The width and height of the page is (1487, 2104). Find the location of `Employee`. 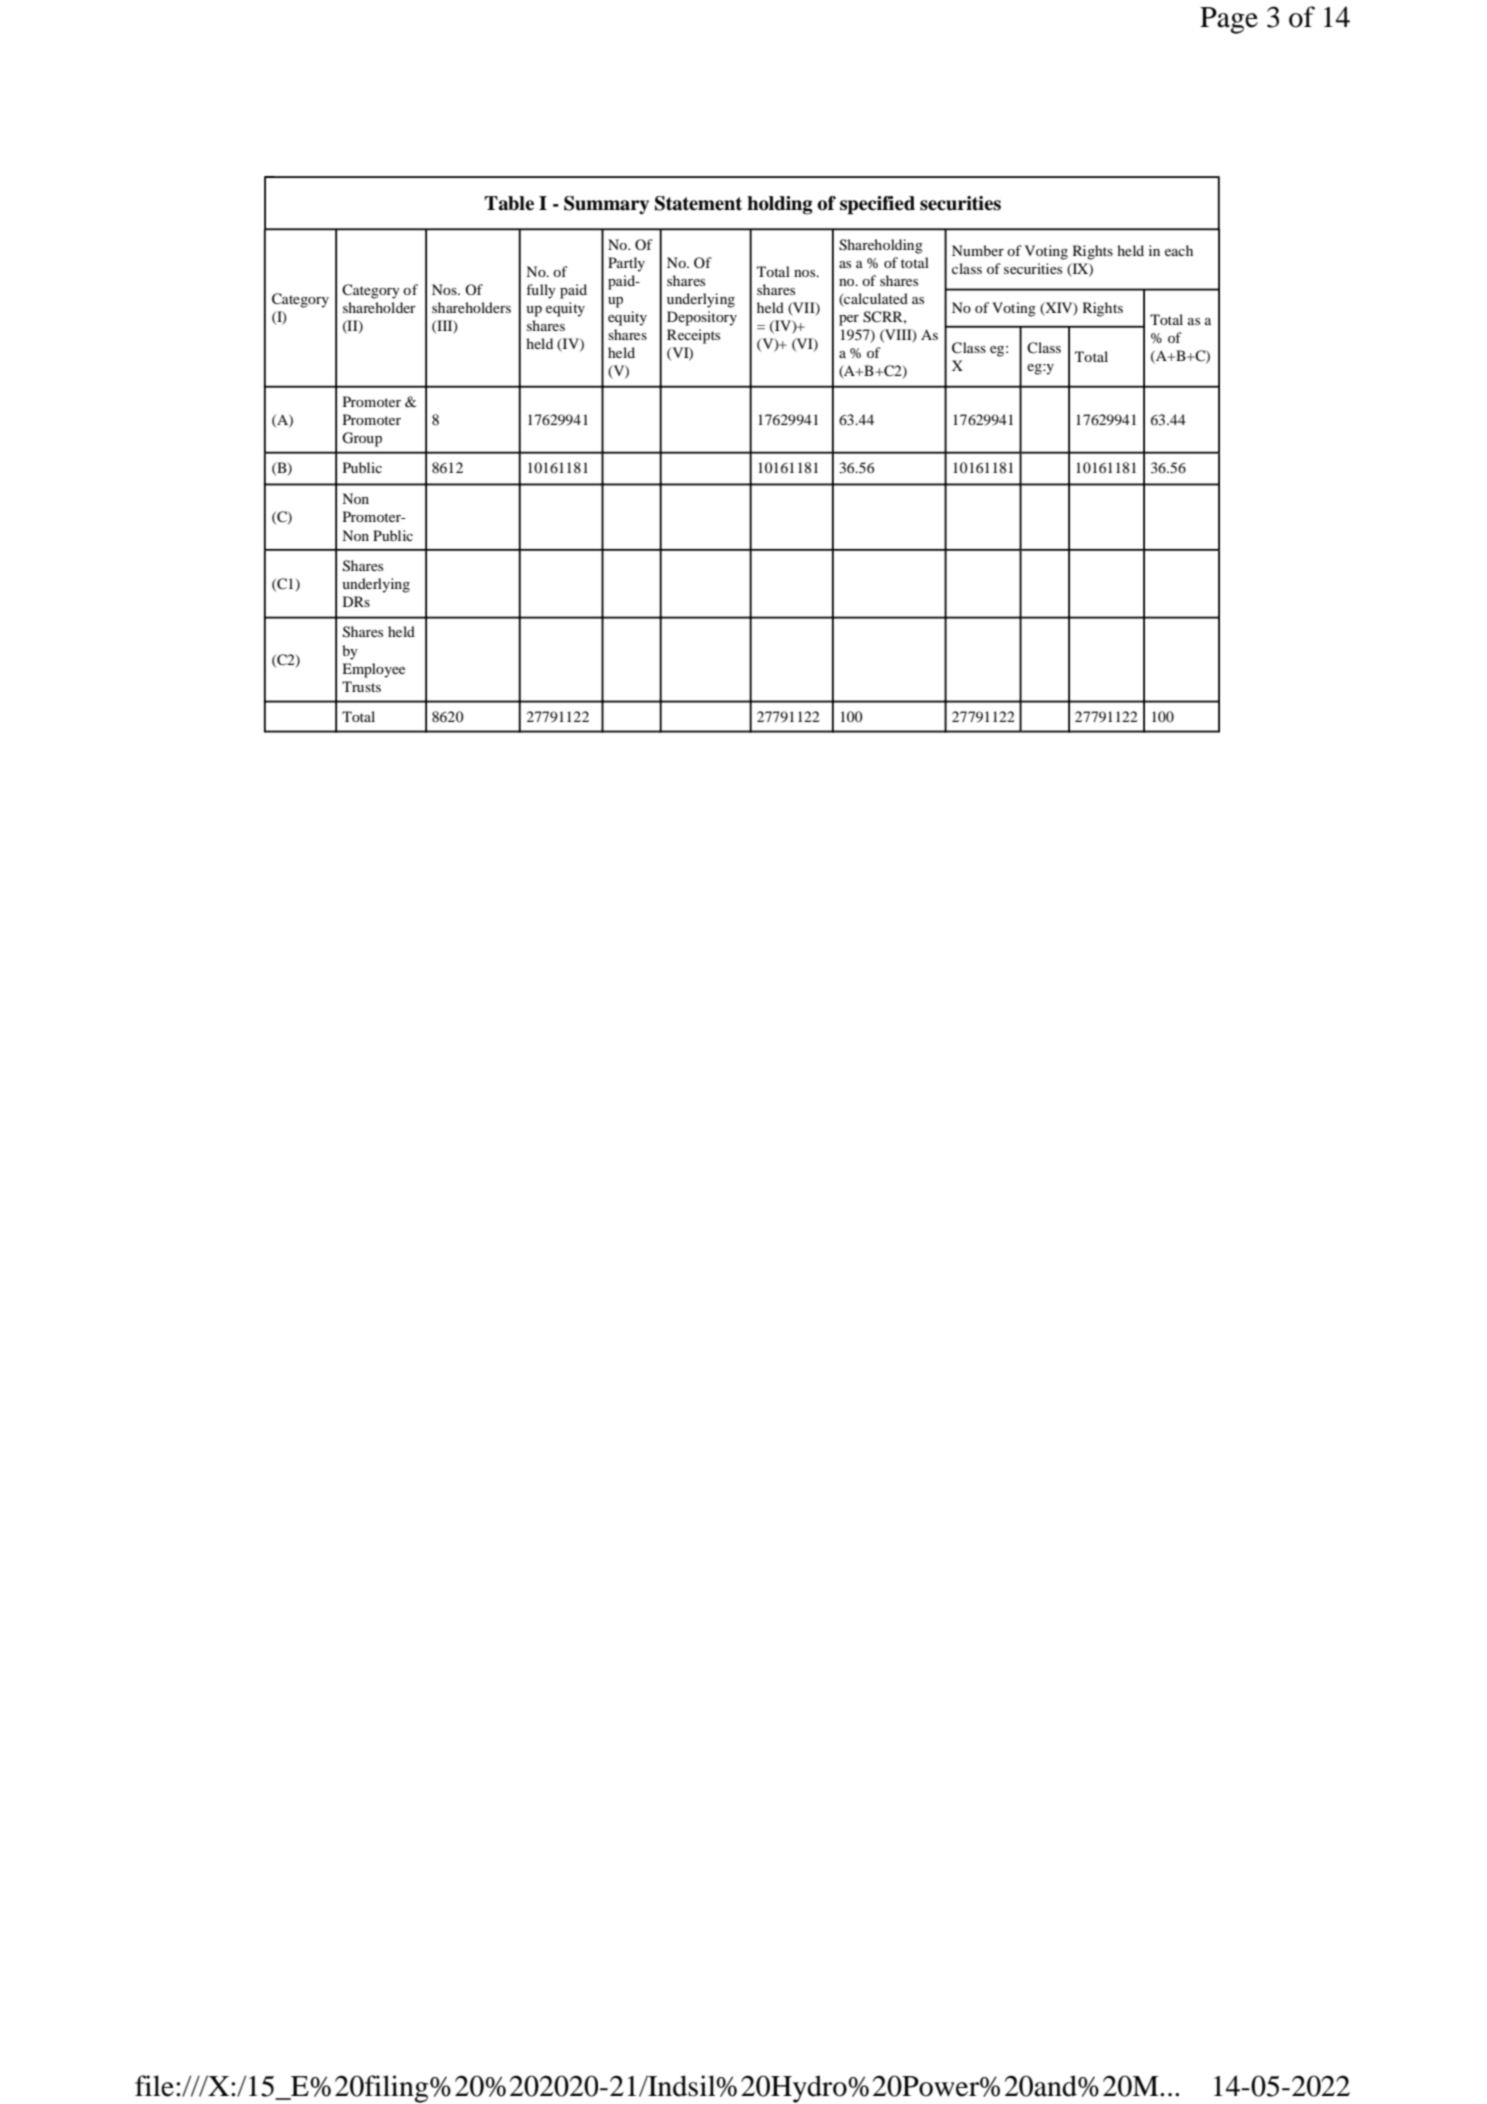

Employee is located at coordinates (373, 670).
